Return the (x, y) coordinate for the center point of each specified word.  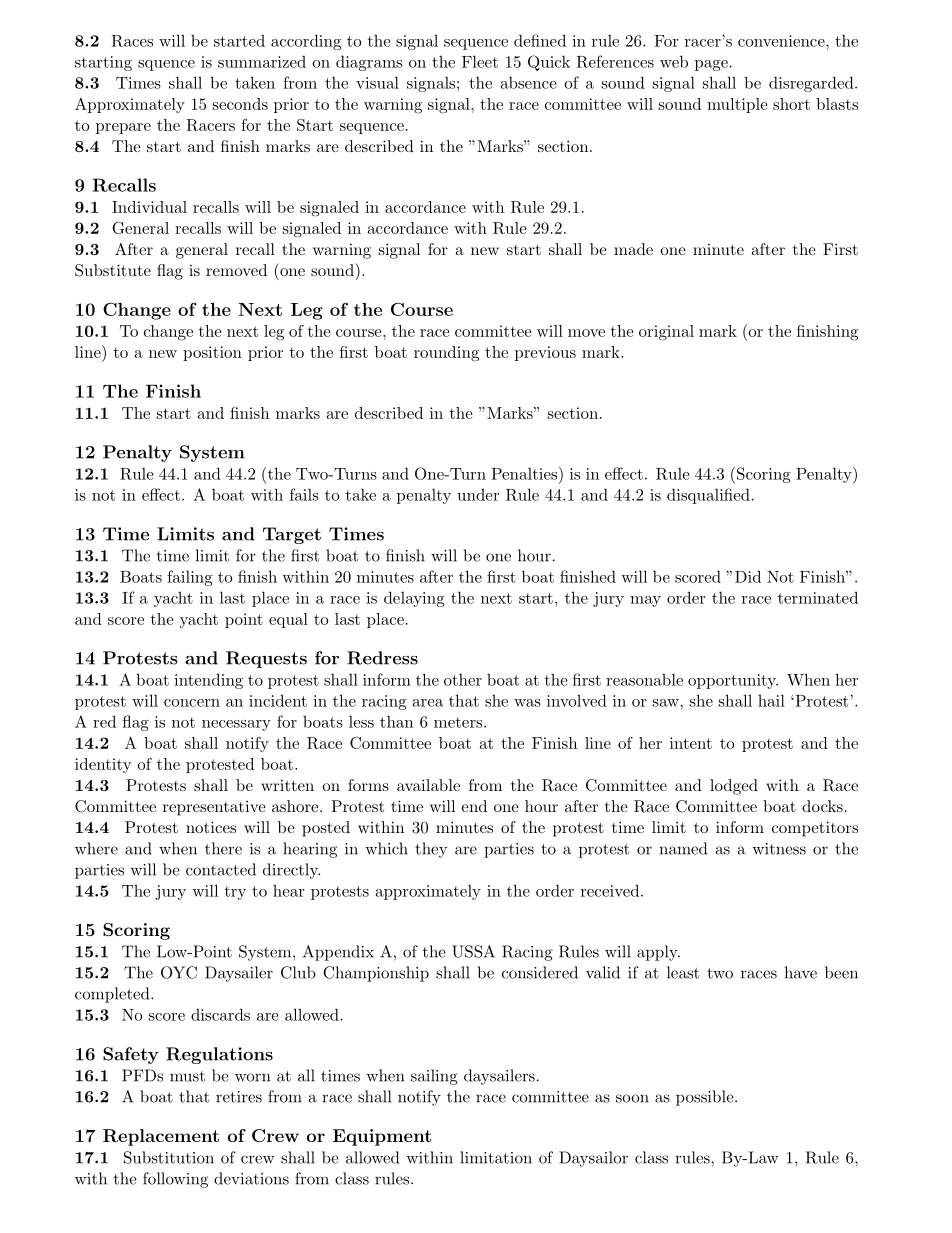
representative (214, 808)
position (212, 353)
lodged (734, 787)
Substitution (169, 1157)
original (666, 333)
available (428, 785)
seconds (240, 104)
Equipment (382, 1137)
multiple (737, 105)
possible (706, 1098)
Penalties (525, 473)
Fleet (480, 61)
